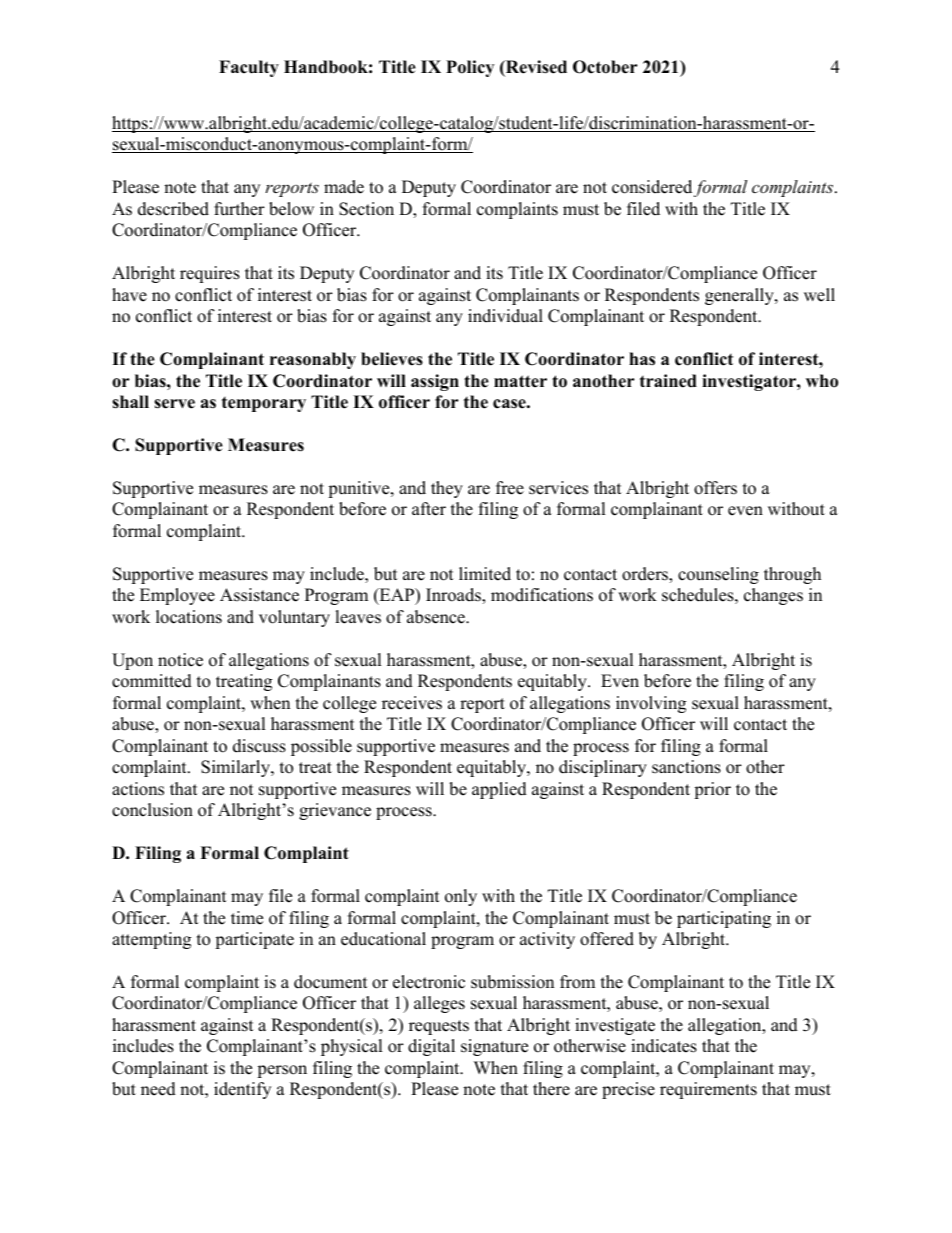 The image size is (952, 1233). I want to click on Policy, so click(470, 68).
